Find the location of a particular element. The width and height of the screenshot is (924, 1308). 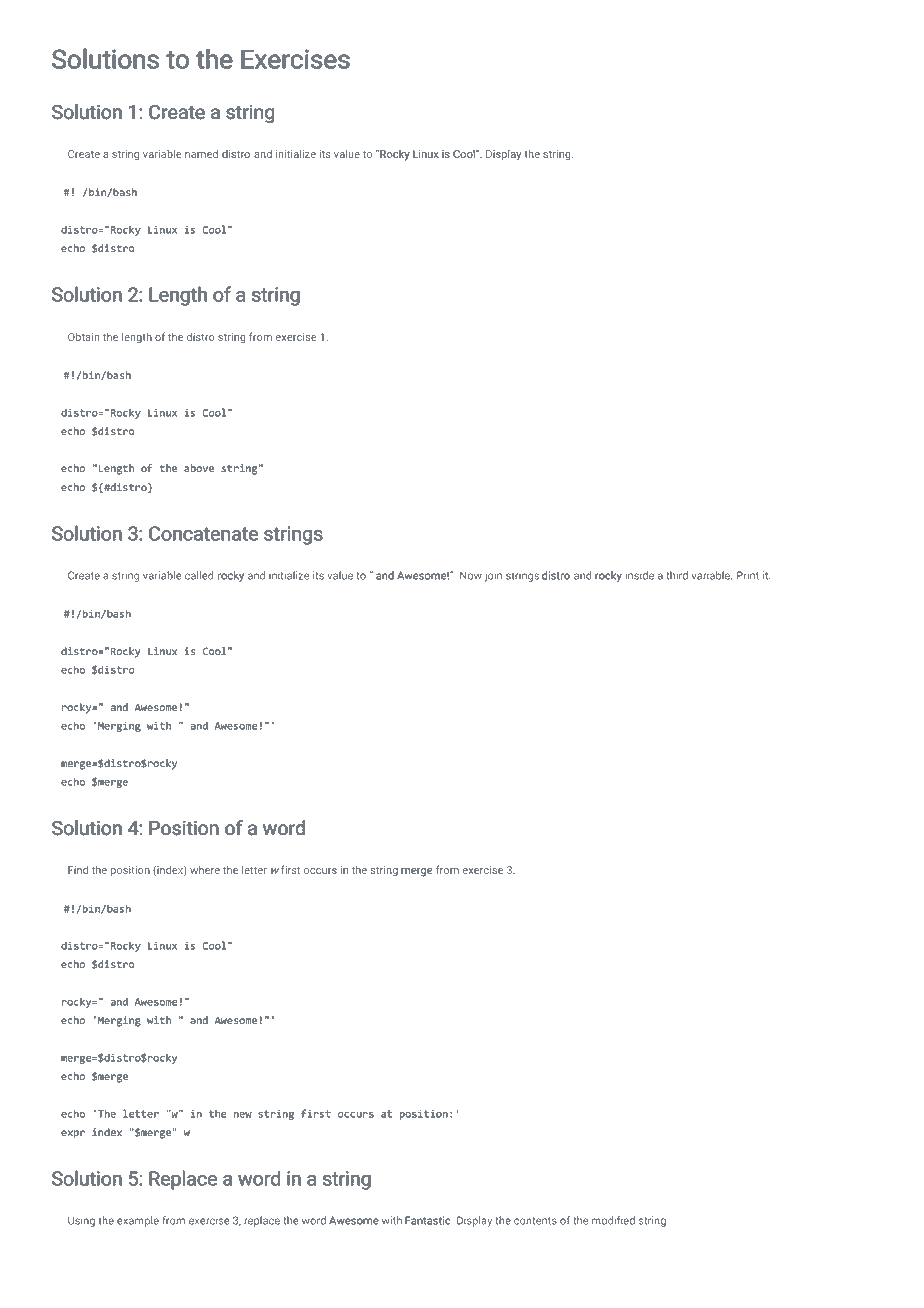

Now is located at coordinates (471, 575).
